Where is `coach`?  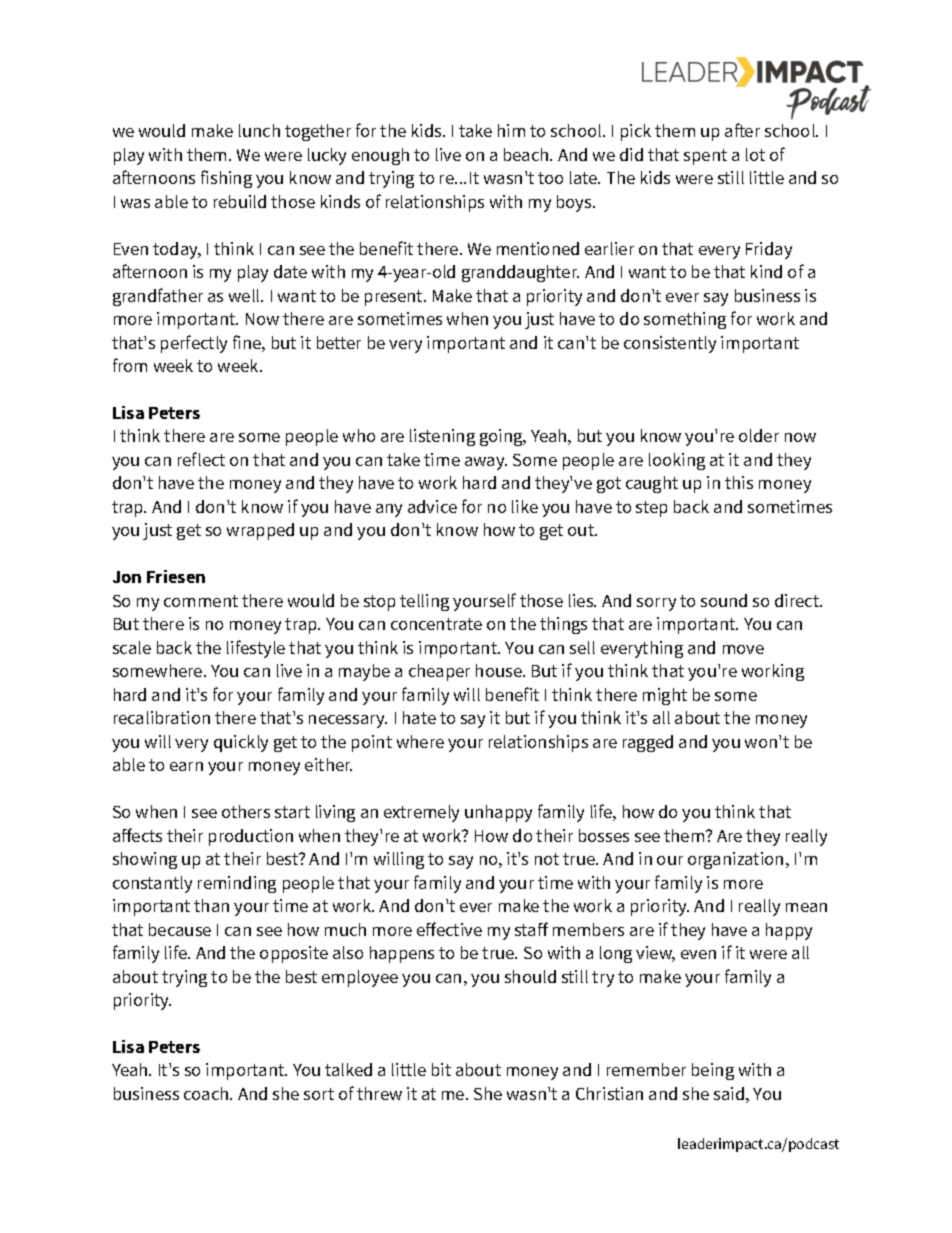 coach is located at coordinates (207, 1093).
